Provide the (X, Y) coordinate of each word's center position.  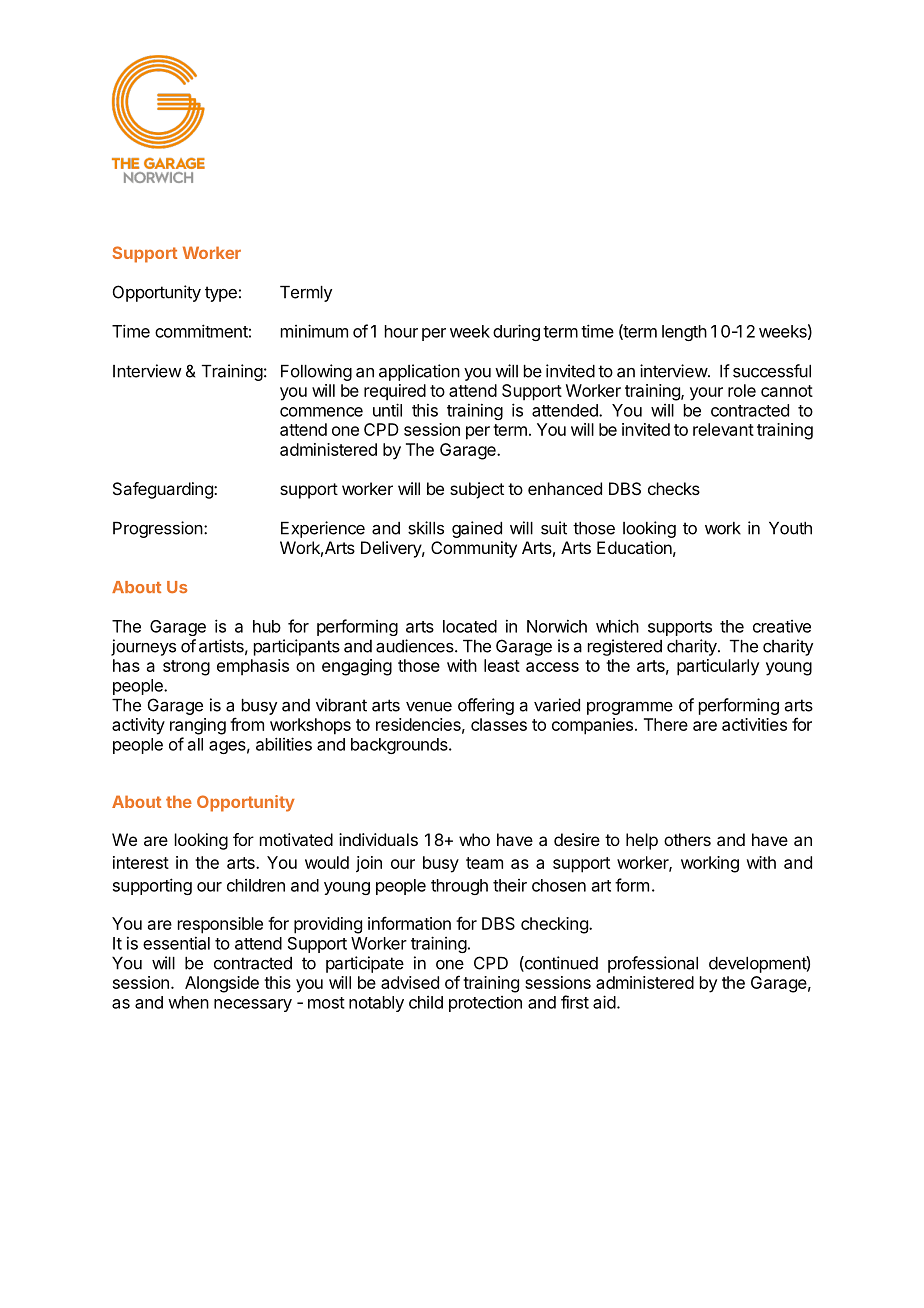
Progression (158, 529)
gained (477, 529)
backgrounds (400, 746)
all (195, 744)
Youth (790, 528)
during (516, 332)
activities (754, 724)
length (684, 333)
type (221, 294)
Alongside (222, 984)
